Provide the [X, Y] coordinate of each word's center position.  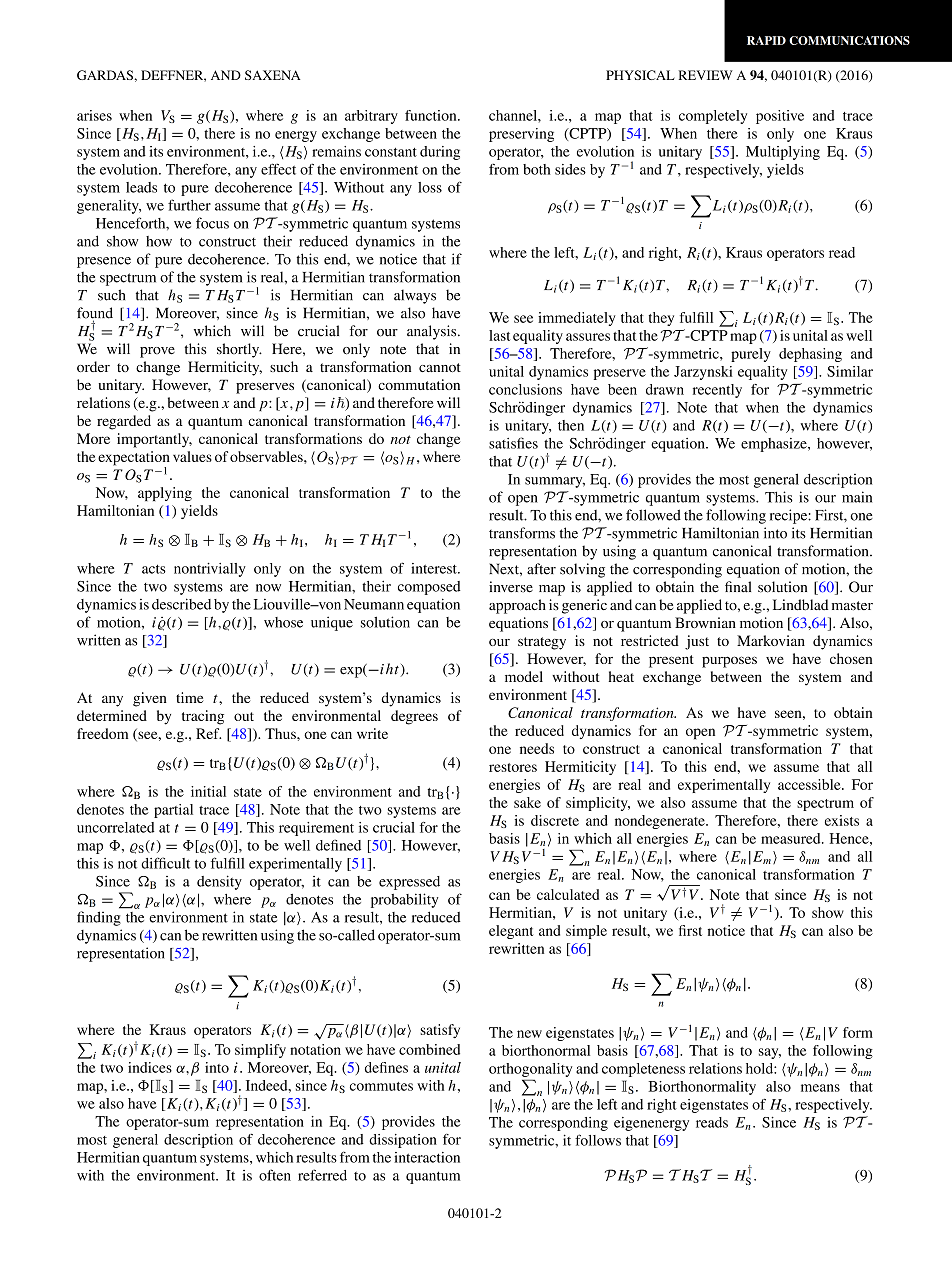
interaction [427, 1157]
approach [517, 606]
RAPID [766, 40]
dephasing [810, 355]
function [432, 115]
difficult [165, 863]
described [181, 604]
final [738, 587]
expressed [409, 883]
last [499, 335]
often [275, 1175]
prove [157, 352]
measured [792, 838]
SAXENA [273, 75]
